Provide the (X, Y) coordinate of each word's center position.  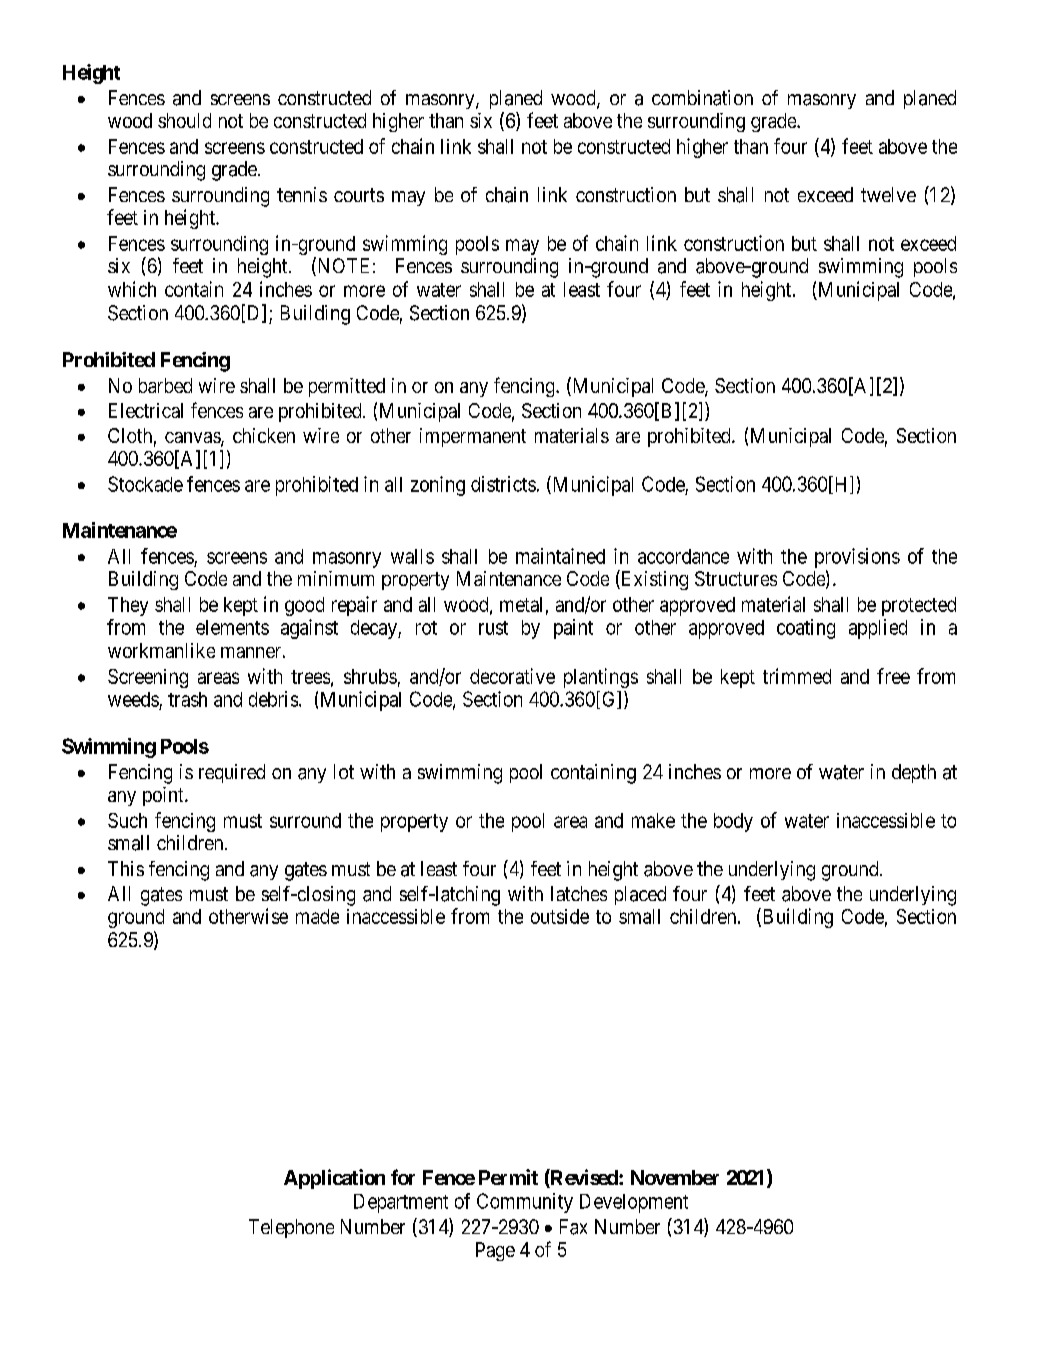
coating (806, 629)
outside (560, 916)
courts (359, 195)
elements (232, 627)
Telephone (291, 1228)
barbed (165, 385)
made (317, 916)
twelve (888, 194)
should (184, 120)
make (653, 820)
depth (914, 773)
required (232, 773)
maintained (560, 556)
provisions (857, 558)
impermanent (473, 437)
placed (640, 895)
